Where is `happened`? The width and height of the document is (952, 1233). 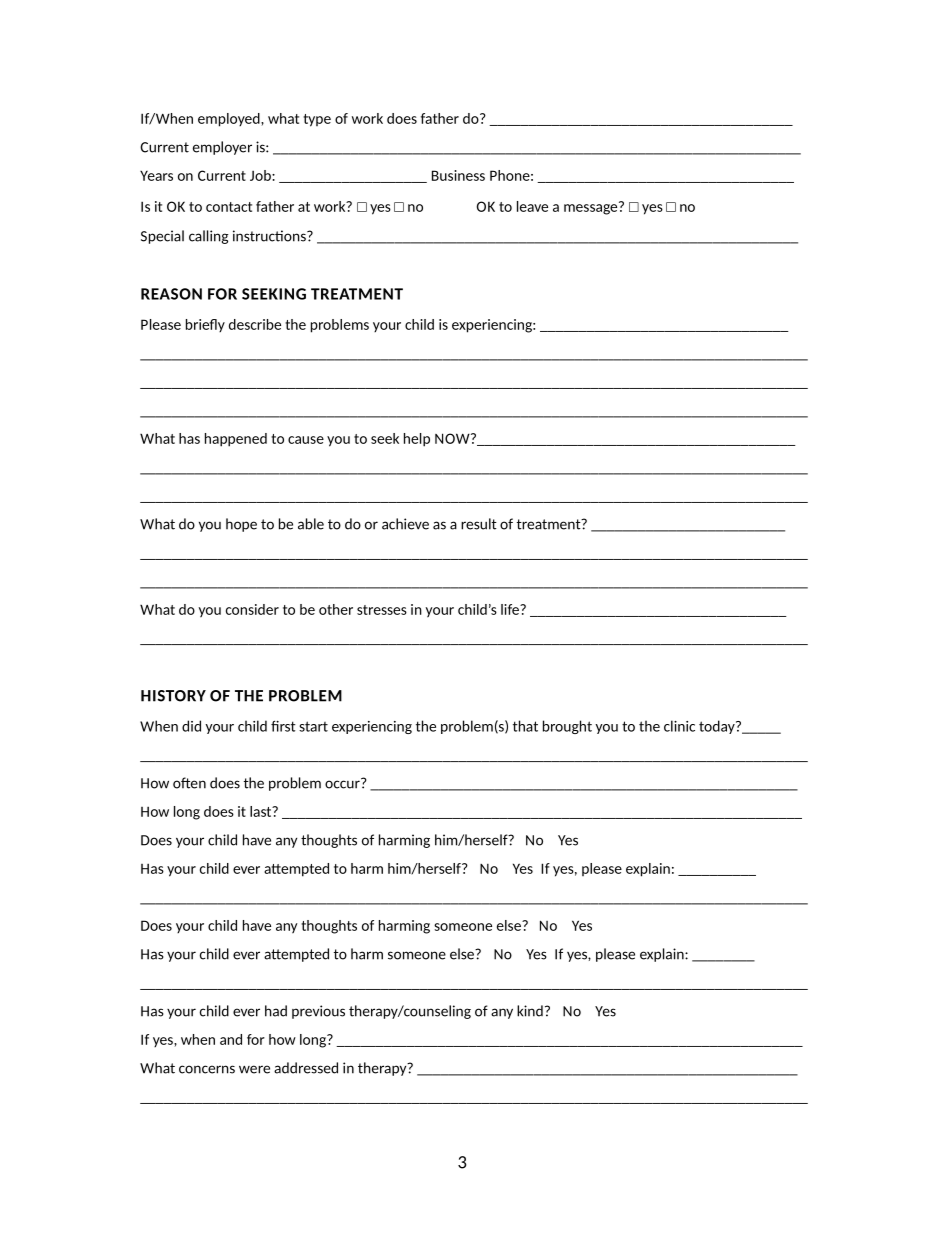
happened is located at coordinates (236, 440).
